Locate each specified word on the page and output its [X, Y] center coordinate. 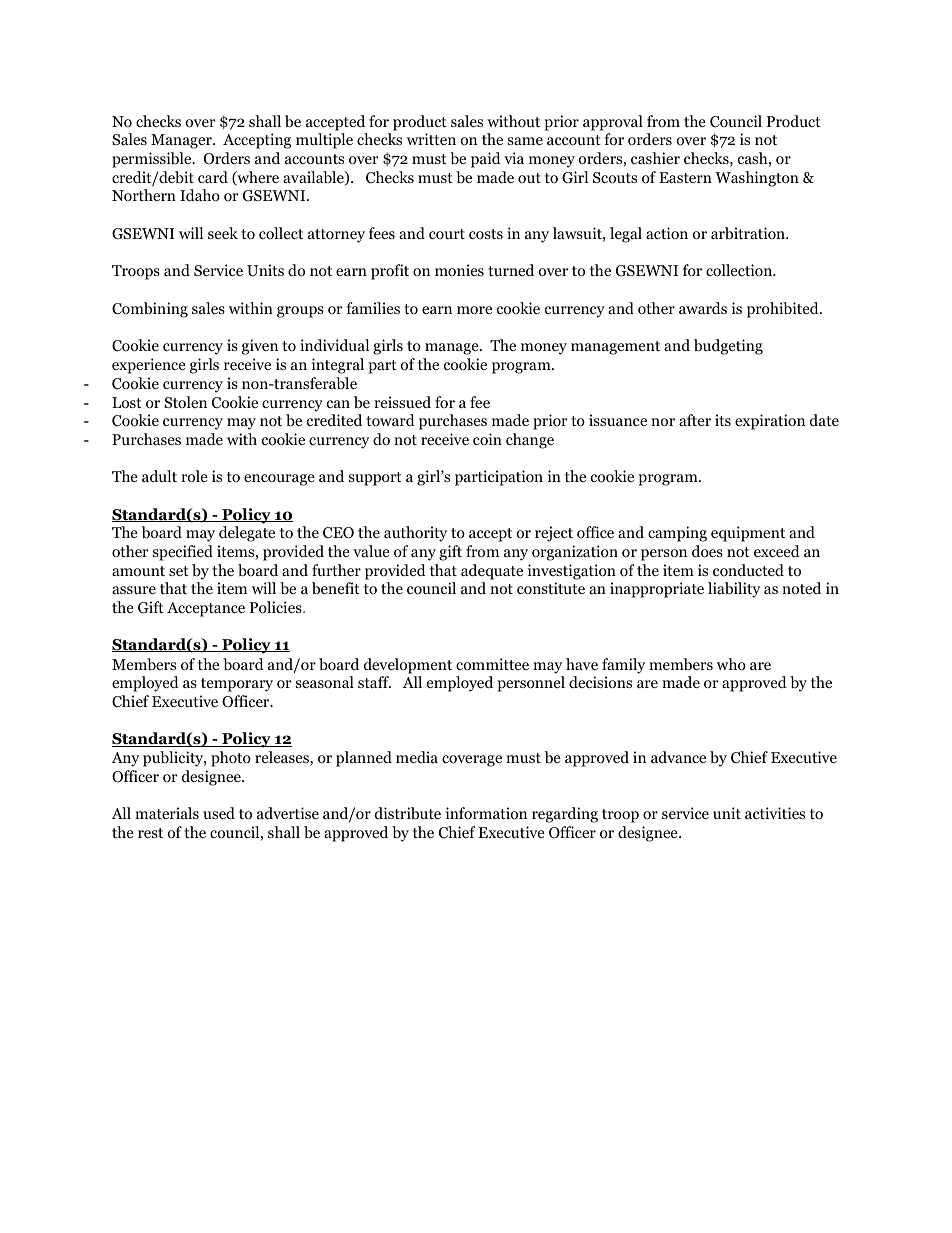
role [194, 476]
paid [486, 160]
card [213, 177]
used [219, 813]
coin [487, 439]
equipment [748, 534]
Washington [757, 179]
